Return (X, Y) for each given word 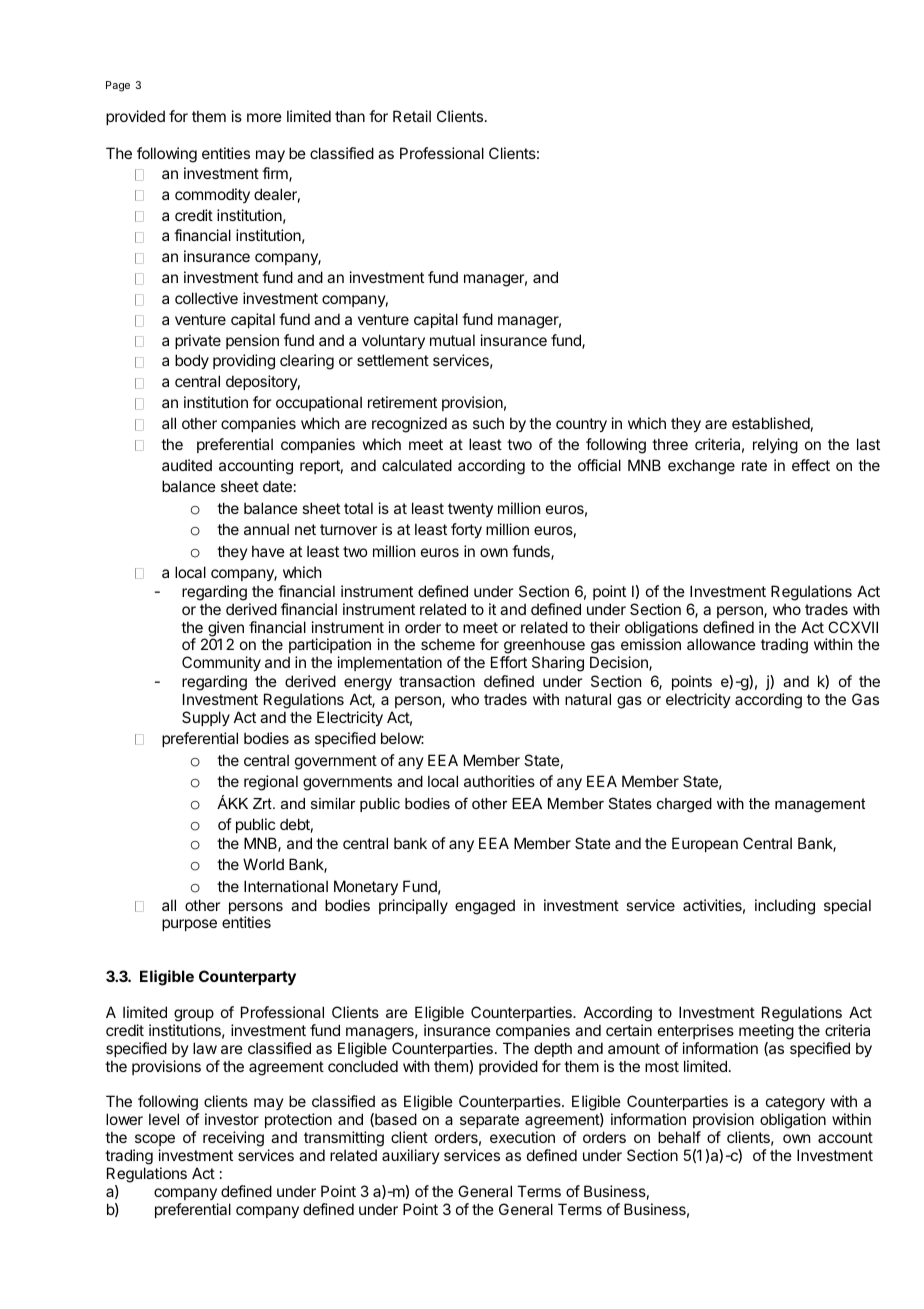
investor (232, 1119)
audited (187, 465)
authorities (499, 781)
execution (522, 1137)
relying (775, 446)
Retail (412, 116)
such (488, 423)
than (350, 116)
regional (271, 783)
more (264, 117)
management (820, 805)
